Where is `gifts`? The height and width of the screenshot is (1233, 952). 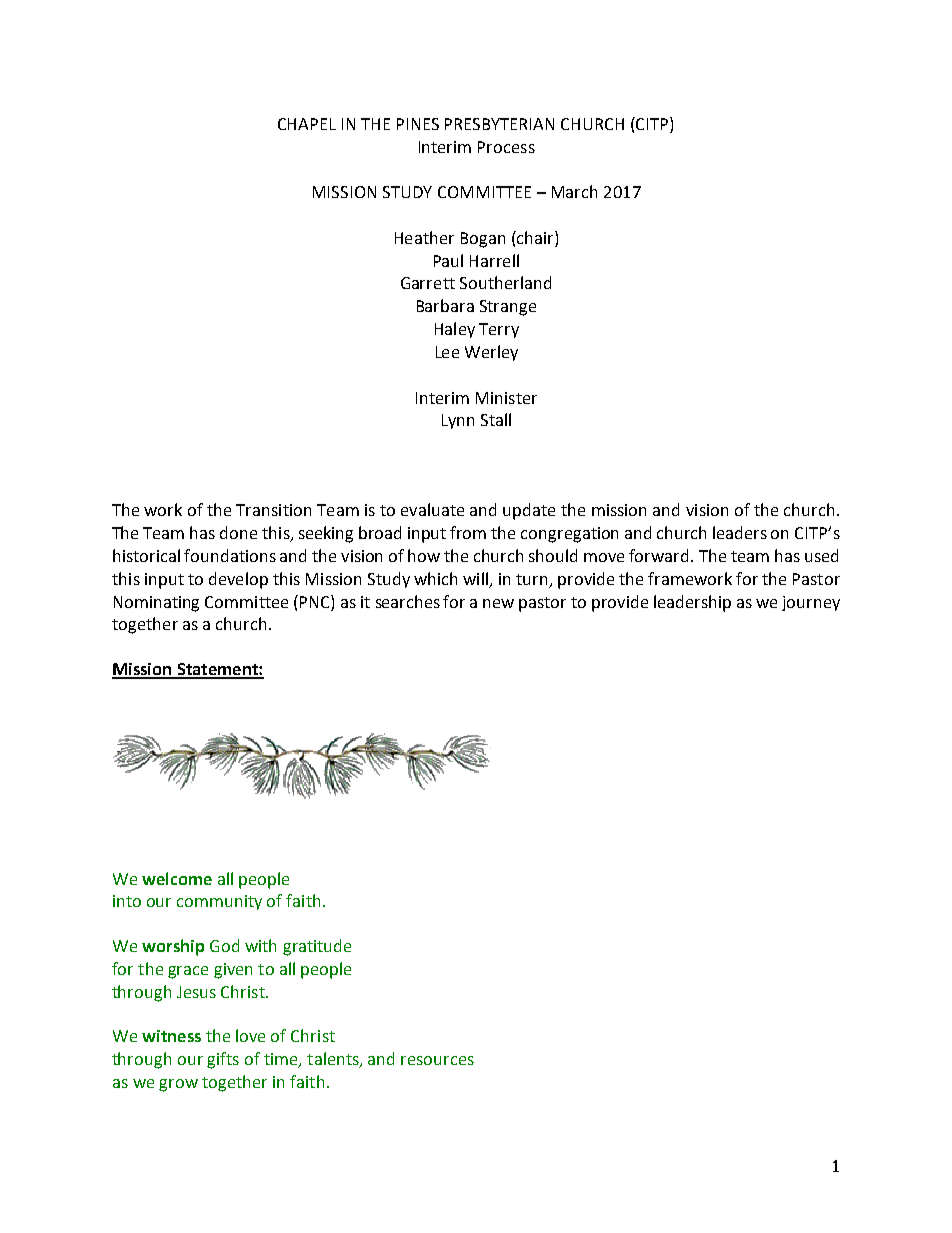 gifts is located at coordinates (223, 1060).
